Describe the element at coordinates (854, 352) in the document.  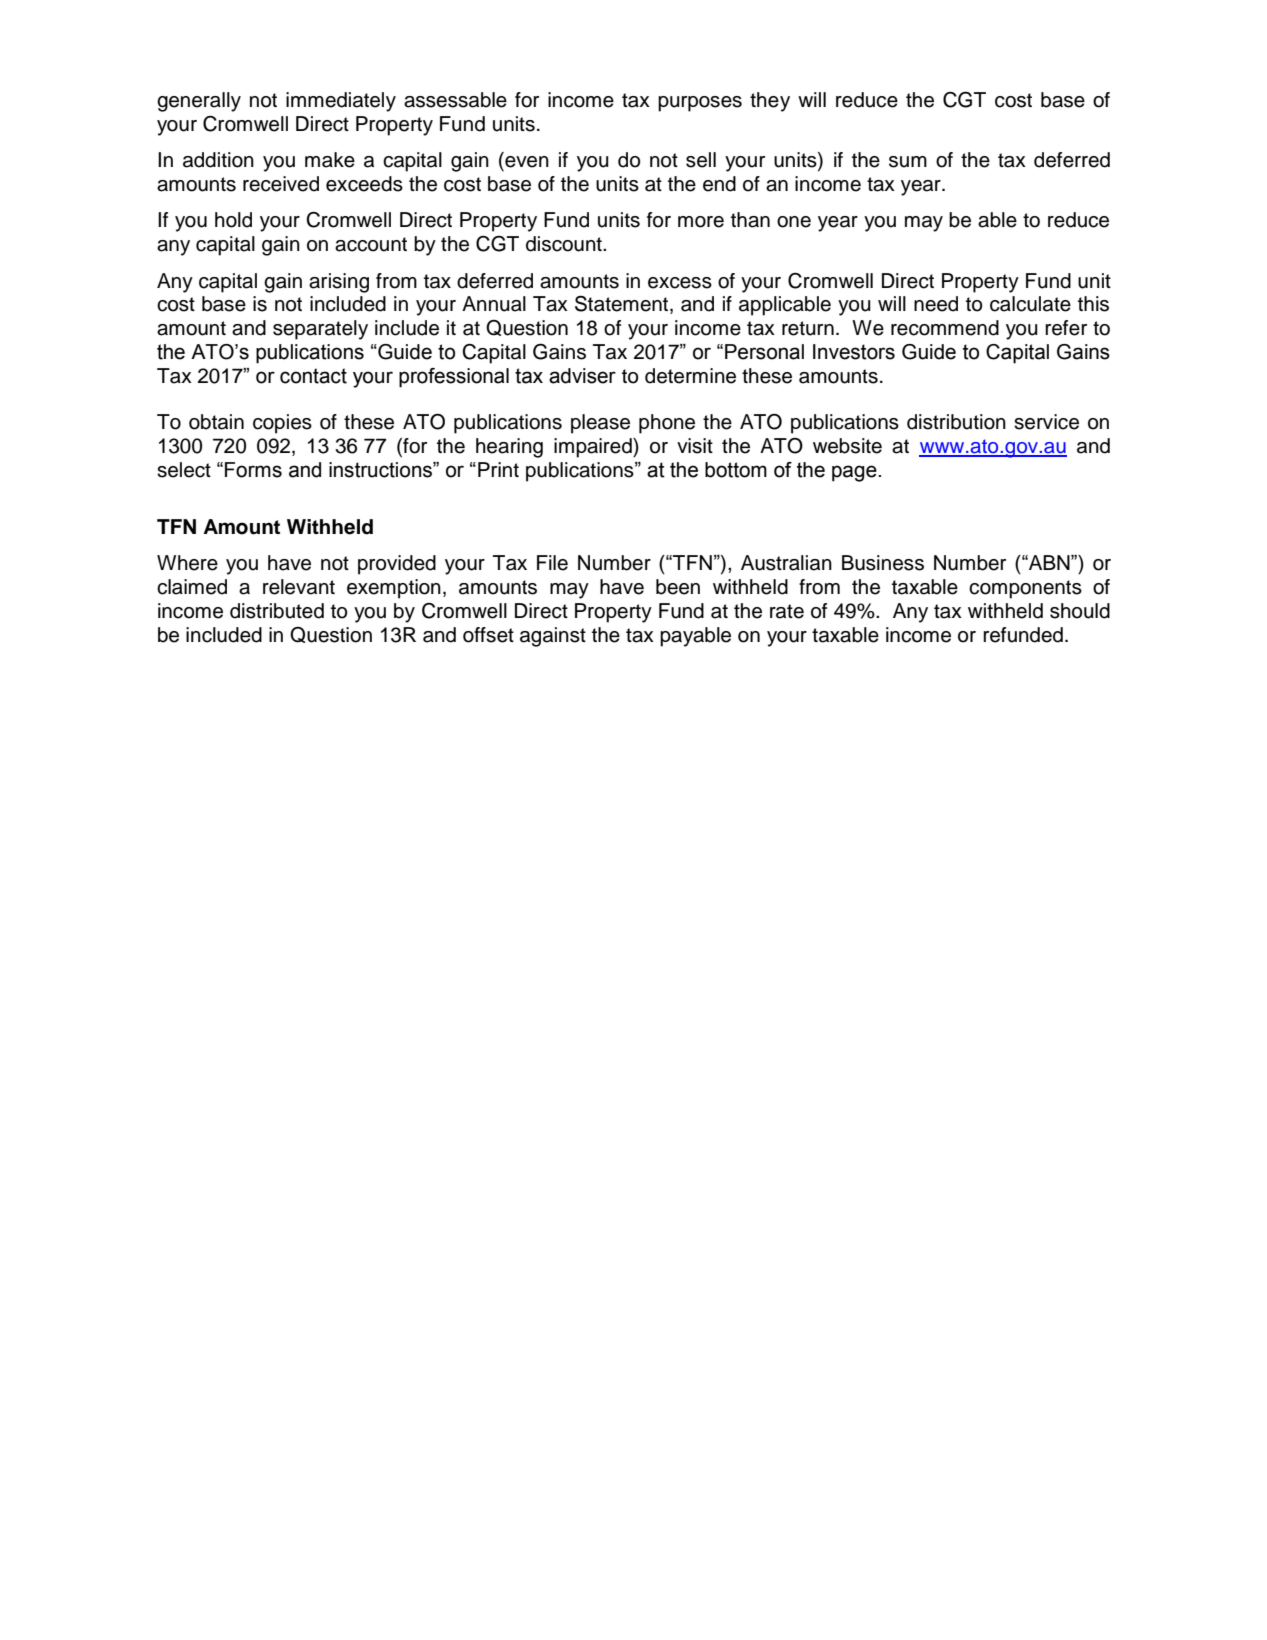
I see `Investors` at that location.
